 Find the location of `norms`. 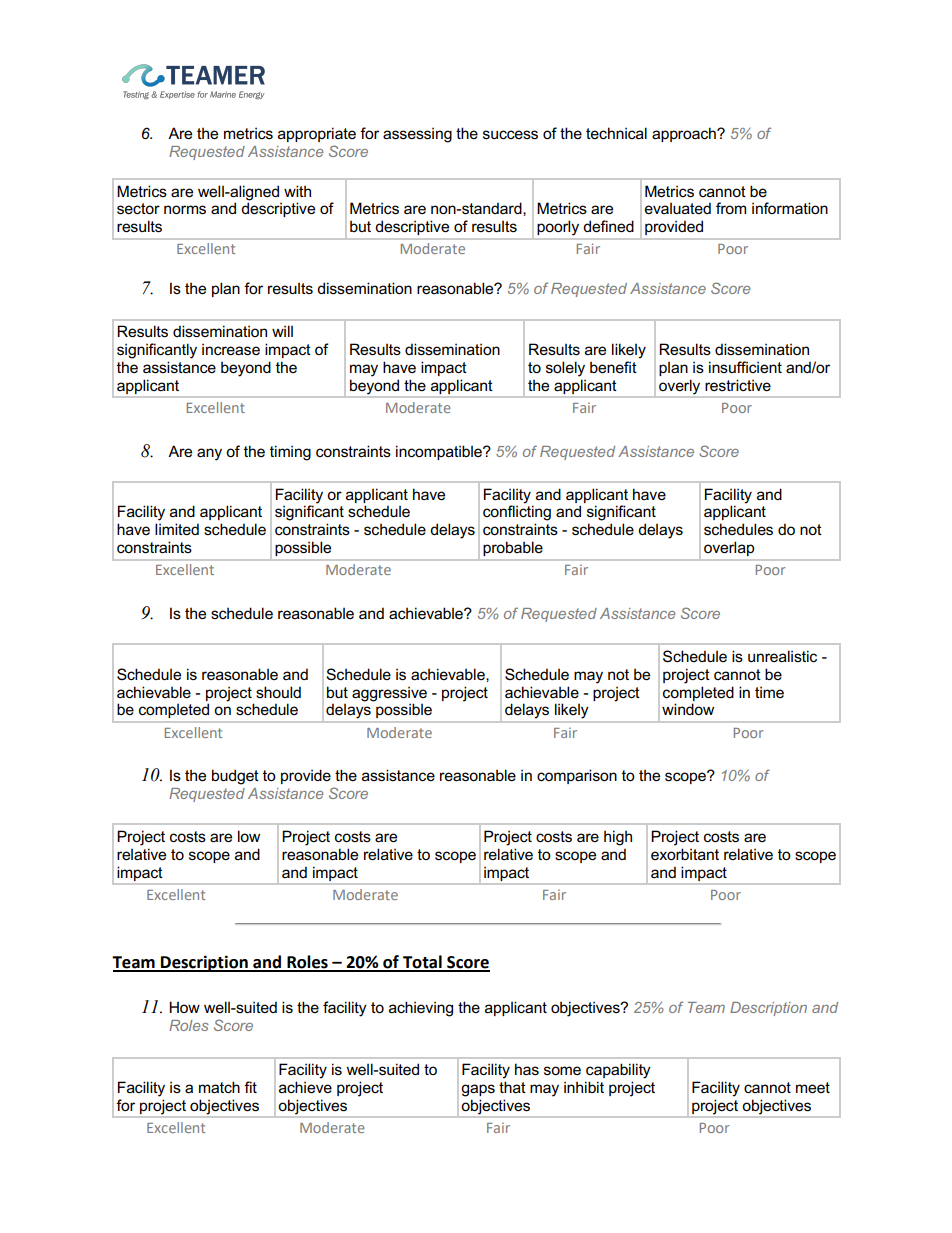

norms is located at coordinates (185, 210).
